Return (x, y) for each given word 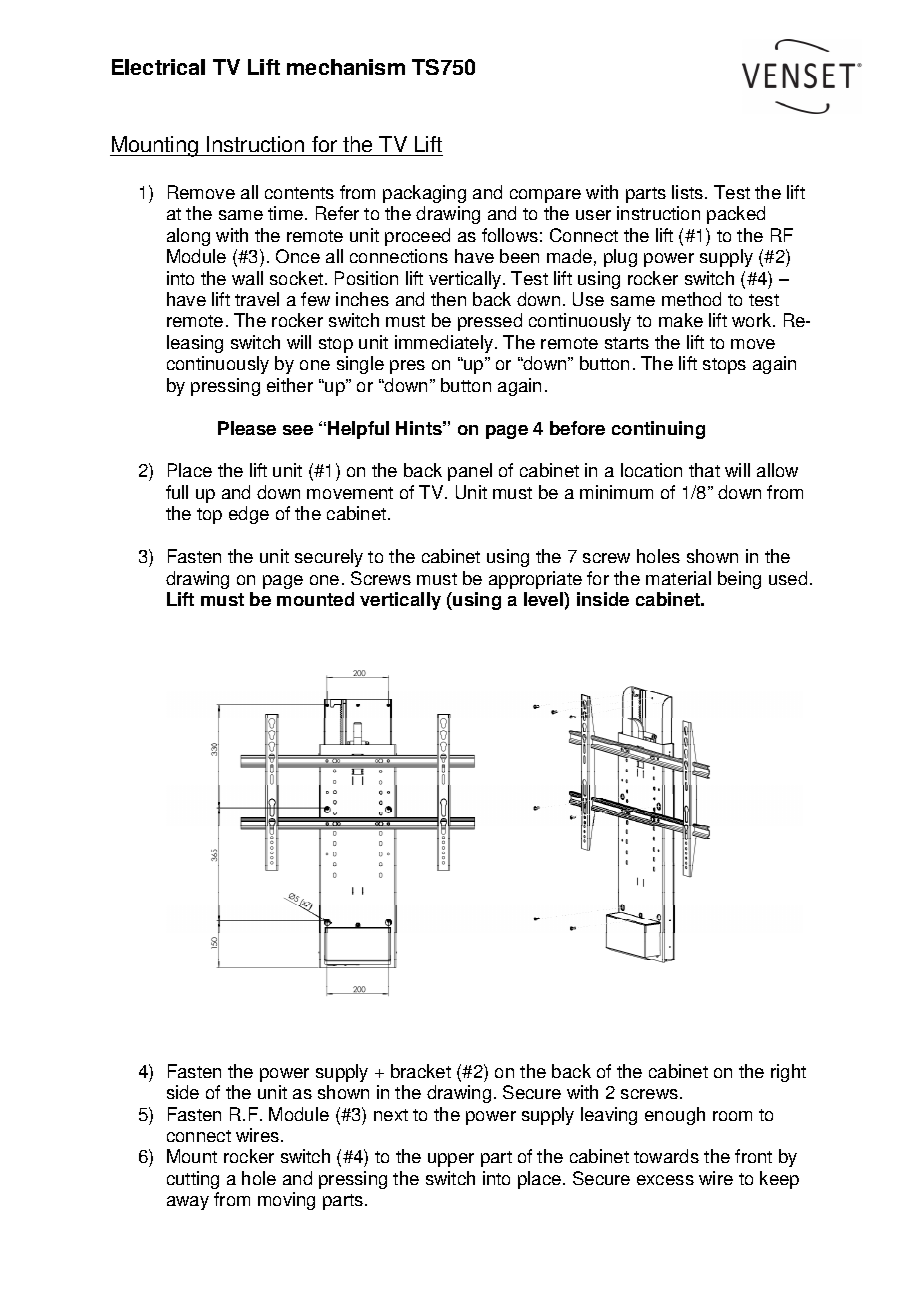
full (177, 492)
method (691, 299)
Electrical (158, 67)
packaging (424, 194)
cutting (193, 1180)
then (448, 299)
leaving (609, 1116)
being (739, 580)
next (391, 1115)
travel (257, 299)
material (678, 578)
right (788, 1073)
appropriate (535, 580)
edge (249, 515)
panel (470, 472)
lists (689, 192)
